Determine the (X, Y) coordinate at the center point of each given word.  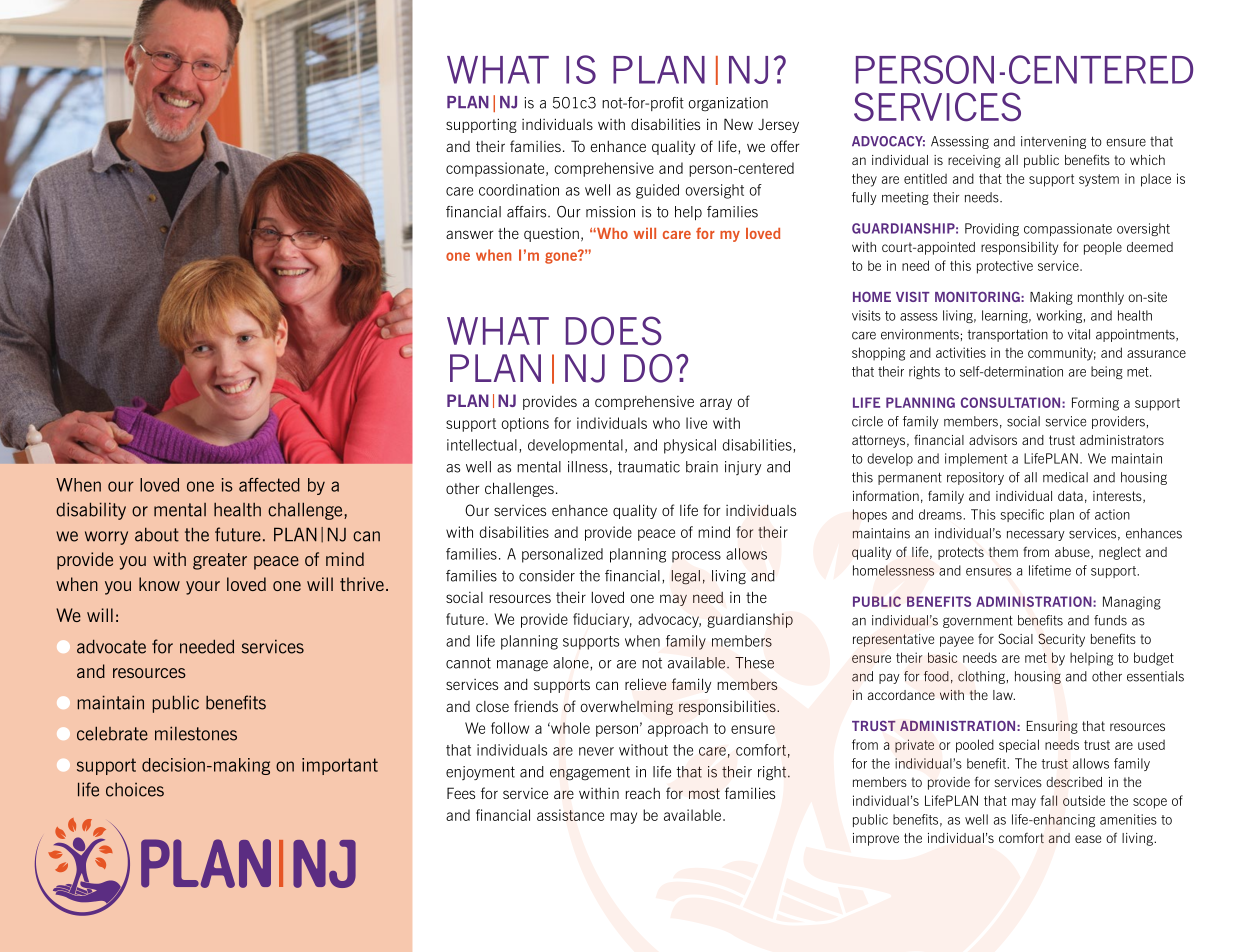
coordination (519, 190)
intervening (1053, 142)
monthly (1101, 298)
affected (269, 485)
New (738, 124)
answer (469, 234)
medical (1065, 477)
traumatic (649, 467)
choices (135, 790)
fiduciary (602, 620)
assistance (570, 815)
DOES (614, 330)
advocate (111, 646)
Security (1061, 640)
